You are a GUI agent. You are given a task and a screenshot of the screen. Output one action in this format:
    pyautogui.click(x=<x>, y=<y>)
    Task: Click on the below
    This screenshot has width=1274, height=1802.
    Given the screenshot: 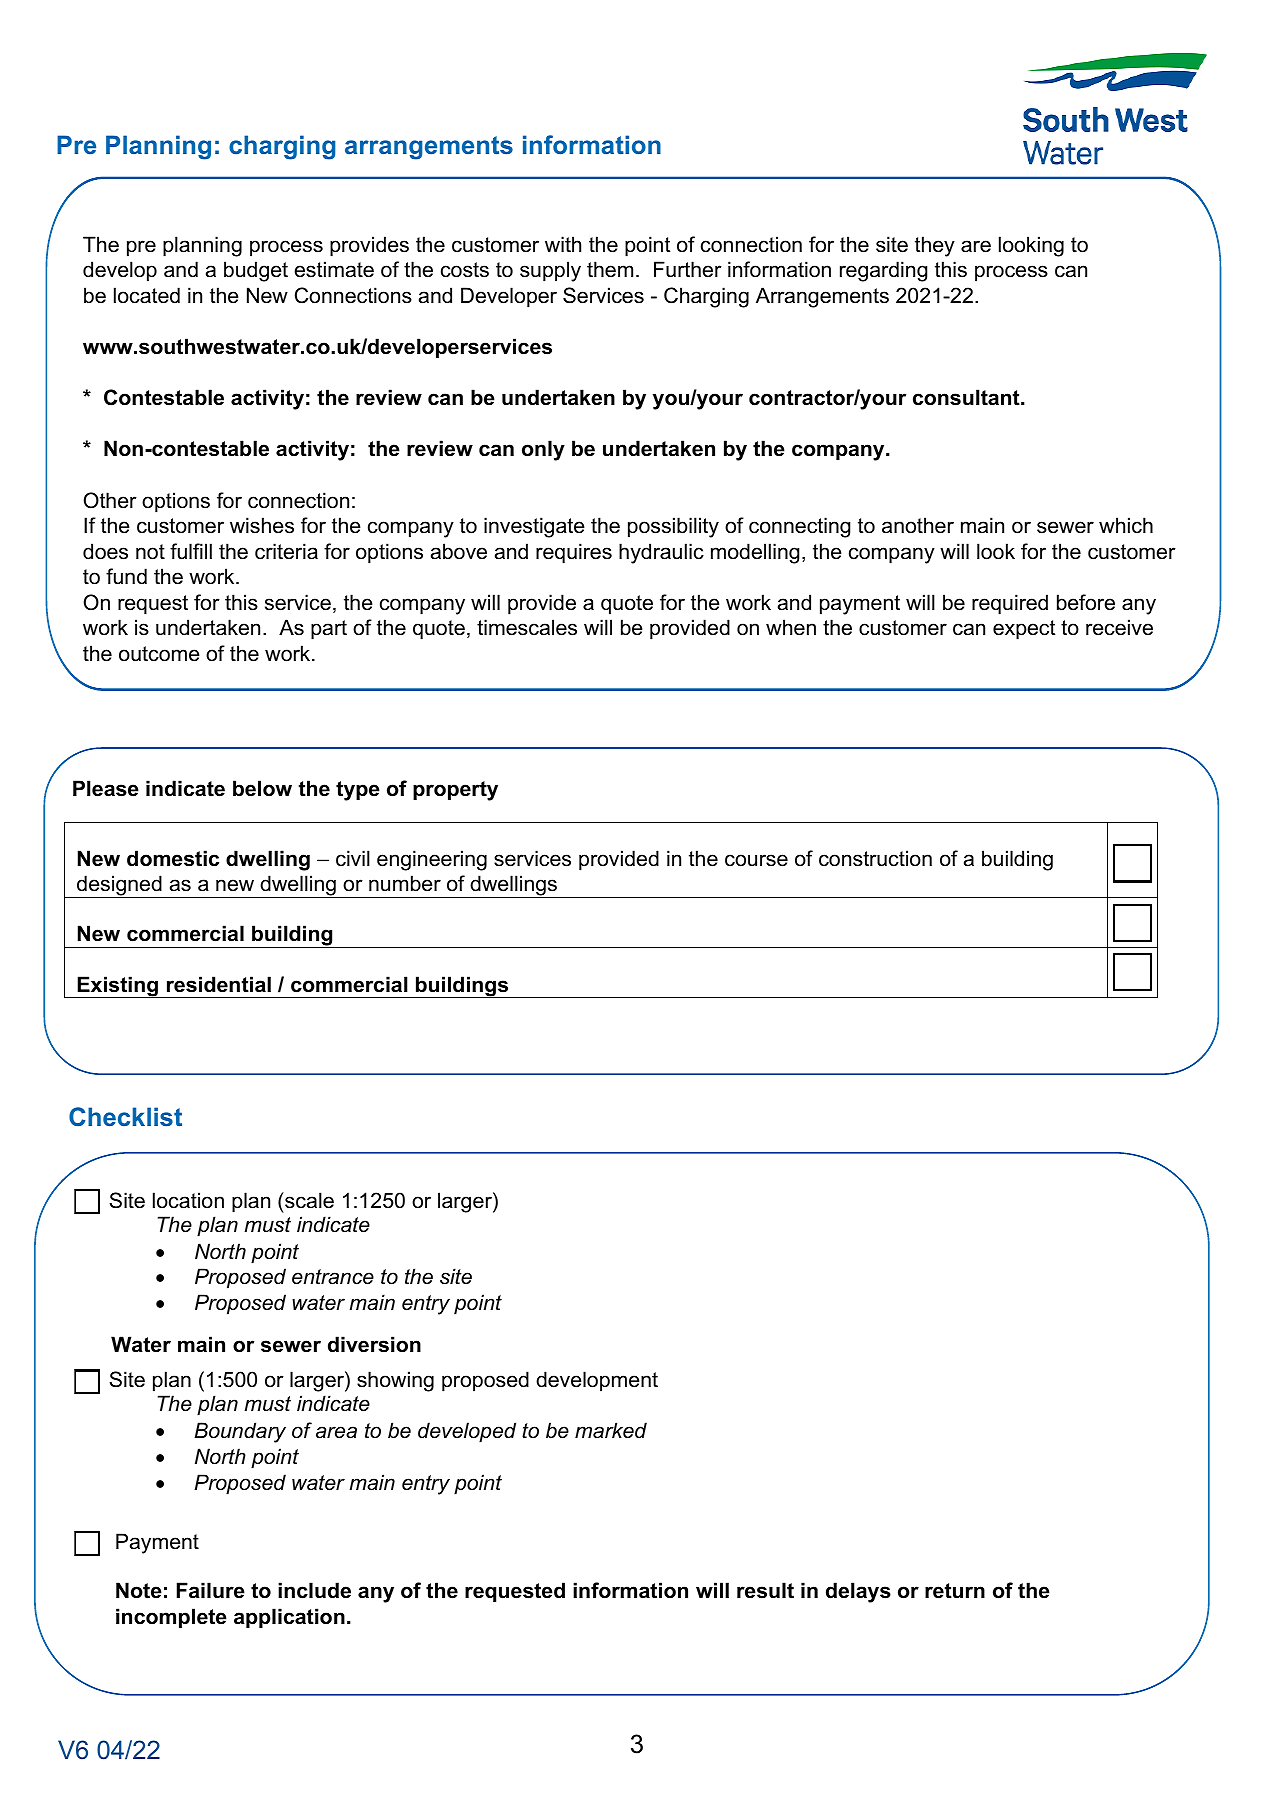 What is the action you would take?
    pyautogui.click(x=262, y=788)
